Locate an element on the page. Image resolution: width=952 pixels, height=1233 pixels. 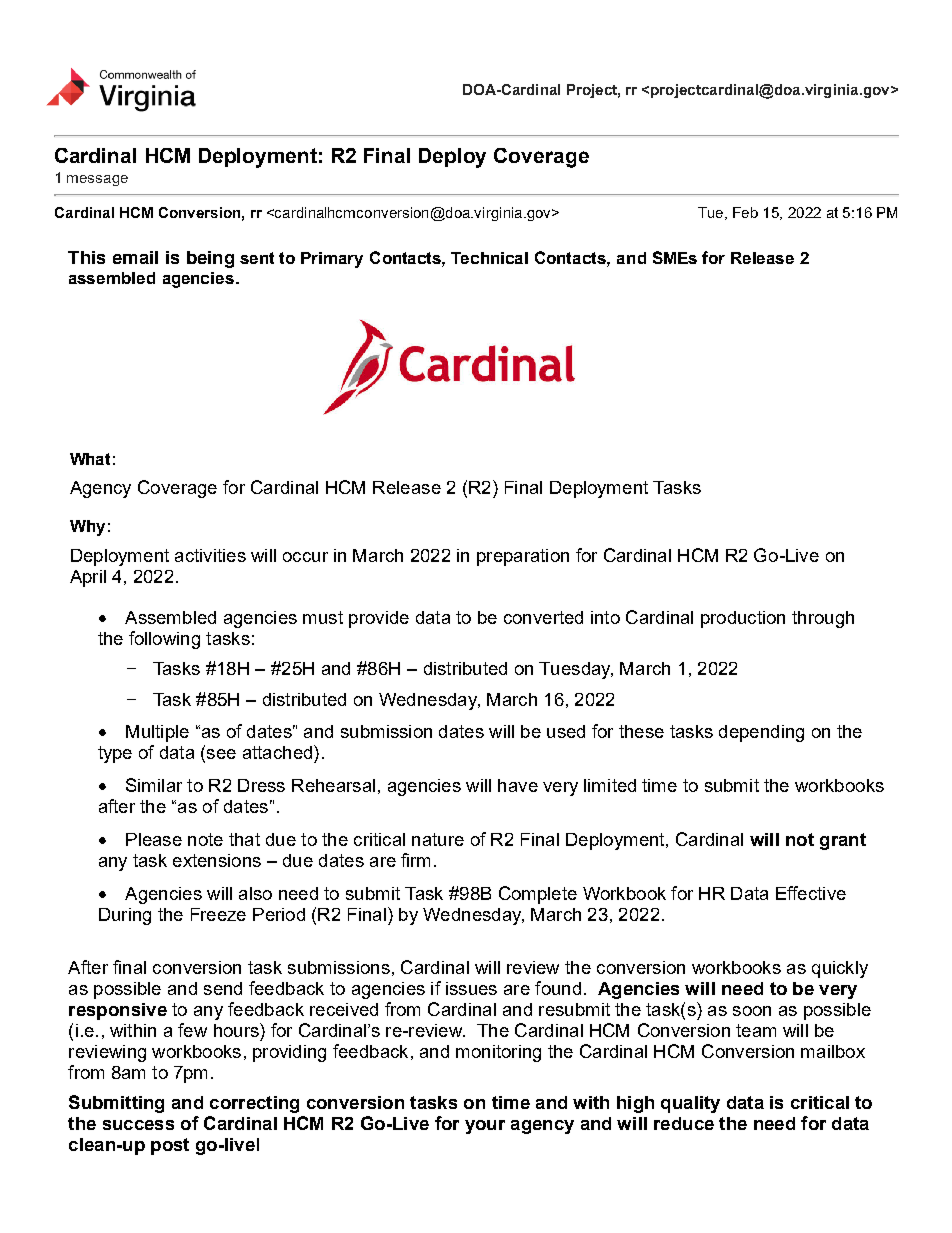
Feb is located at coordinates (745, 212).
